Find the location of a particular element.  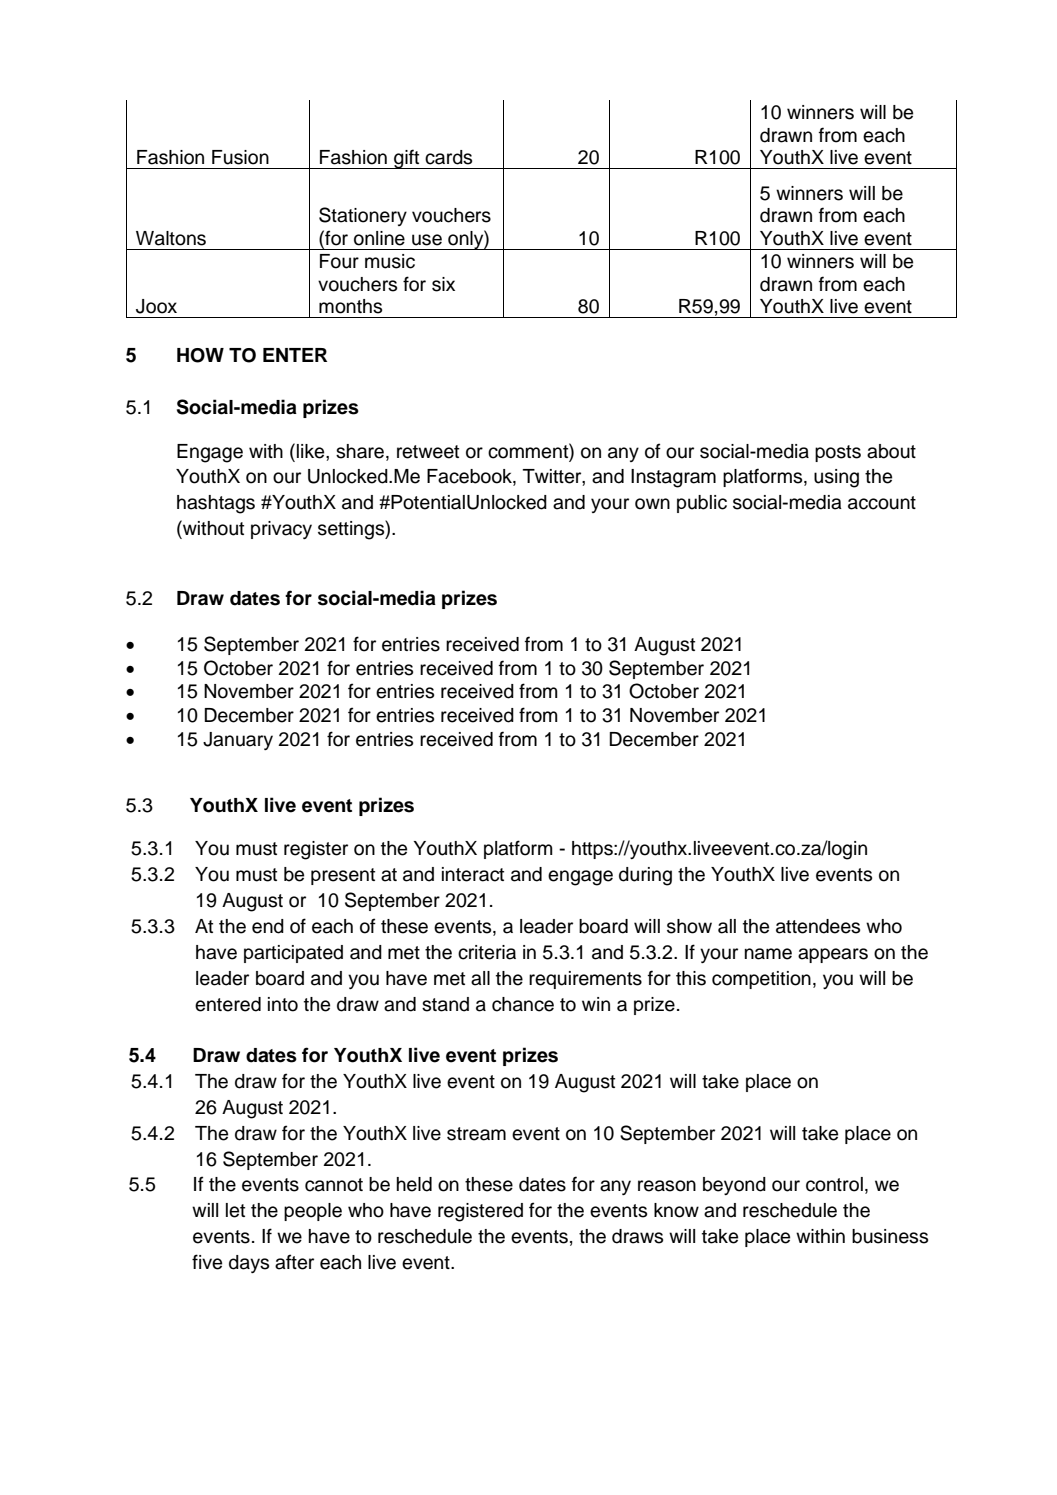

interact is located at coordinates (473, 874).
